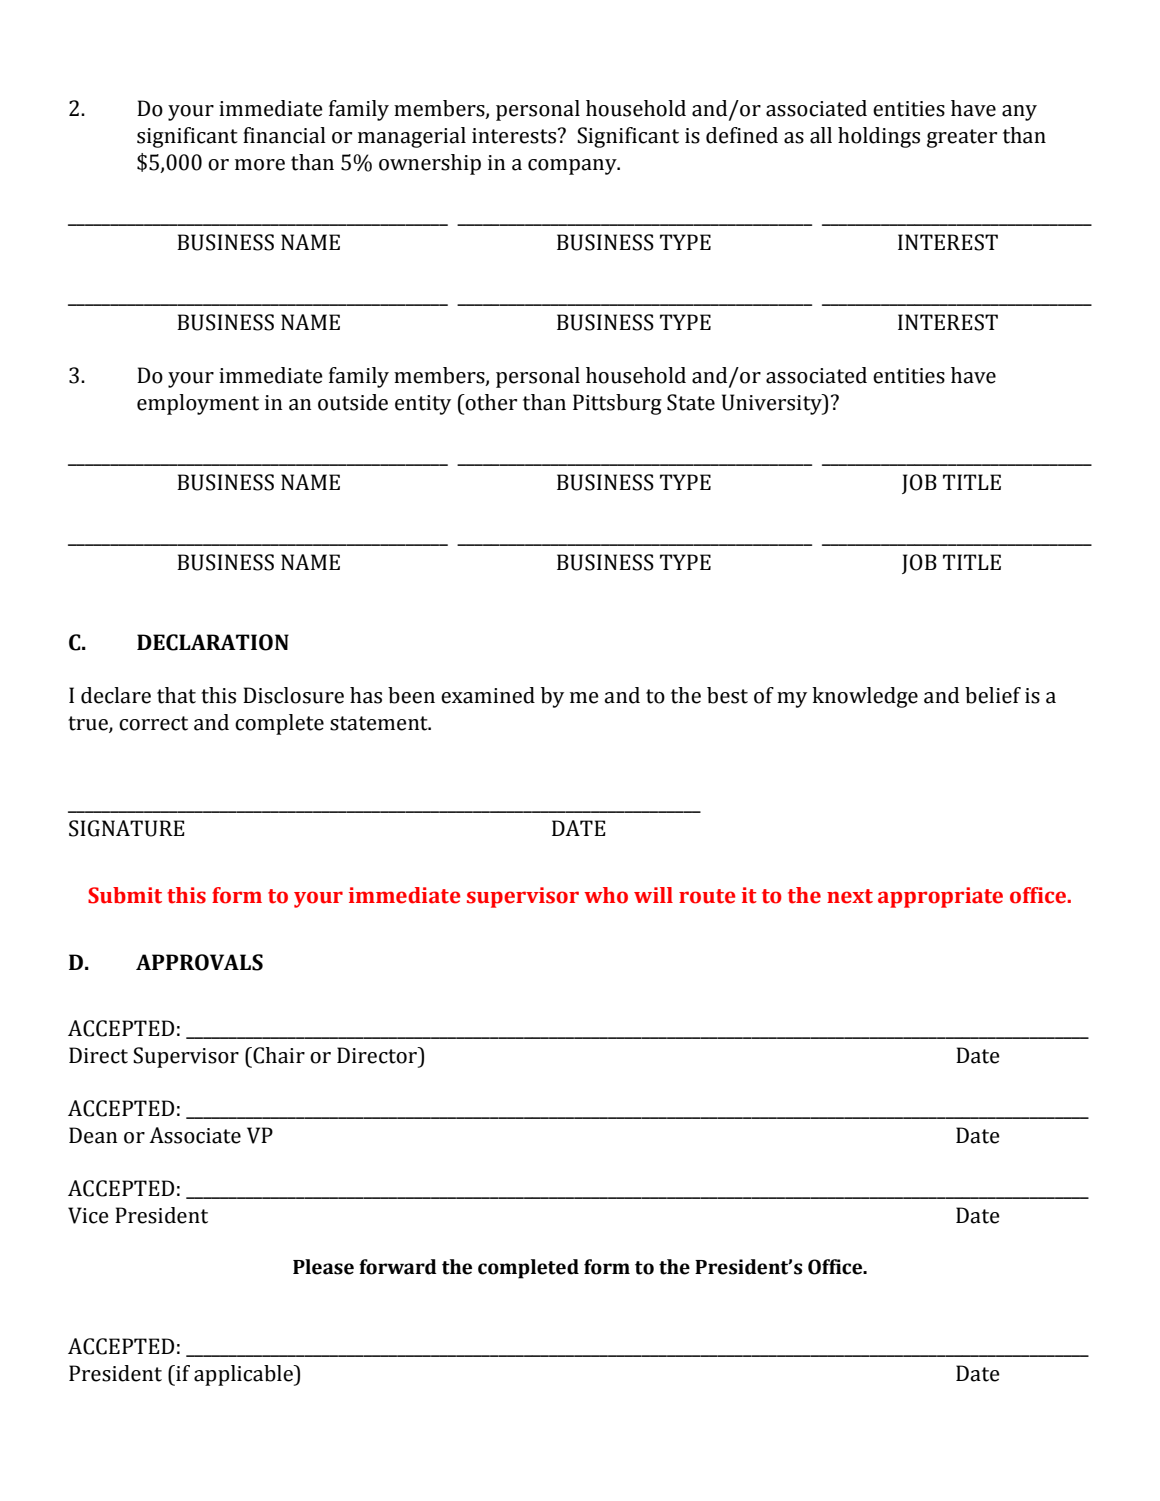  Describe the element at coordinates (323, 1267) in the screenshot. I see `Please` at that location.
